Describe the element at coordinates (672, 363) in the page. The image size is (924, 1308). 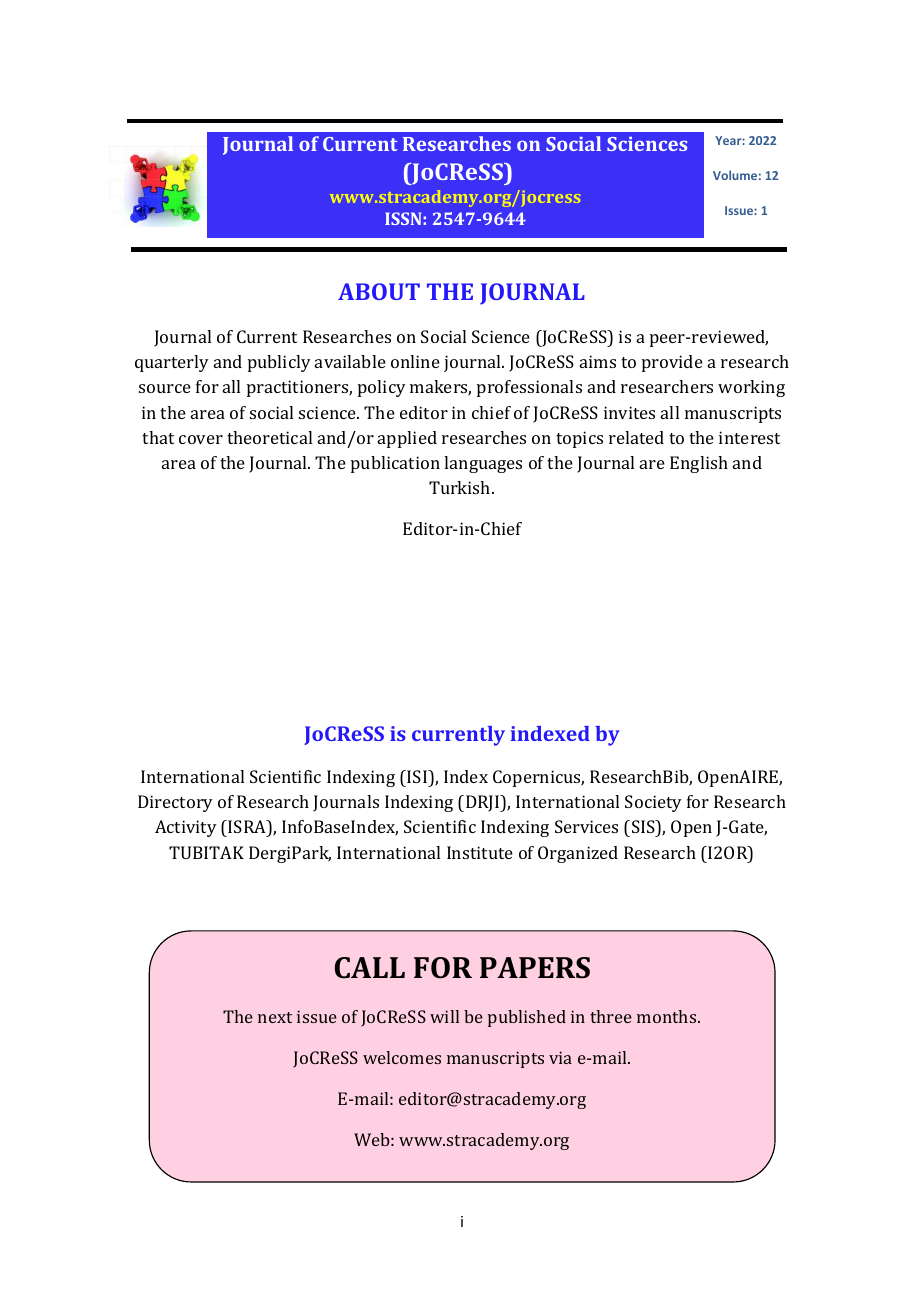
I see `provide` at that location.
